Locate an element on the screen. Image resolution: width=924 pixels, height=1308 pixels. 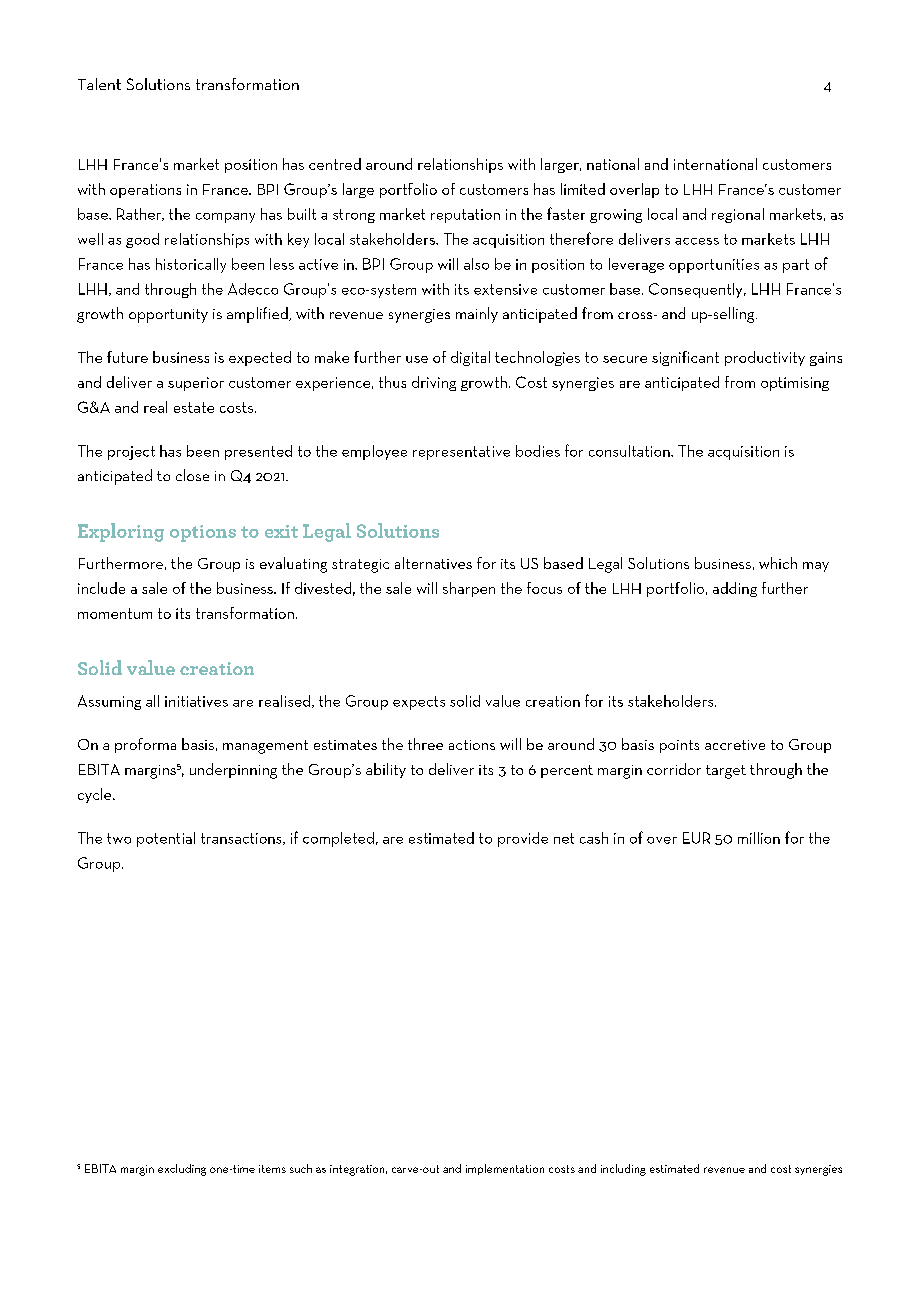
representative is located at coordinates (461, 453).
